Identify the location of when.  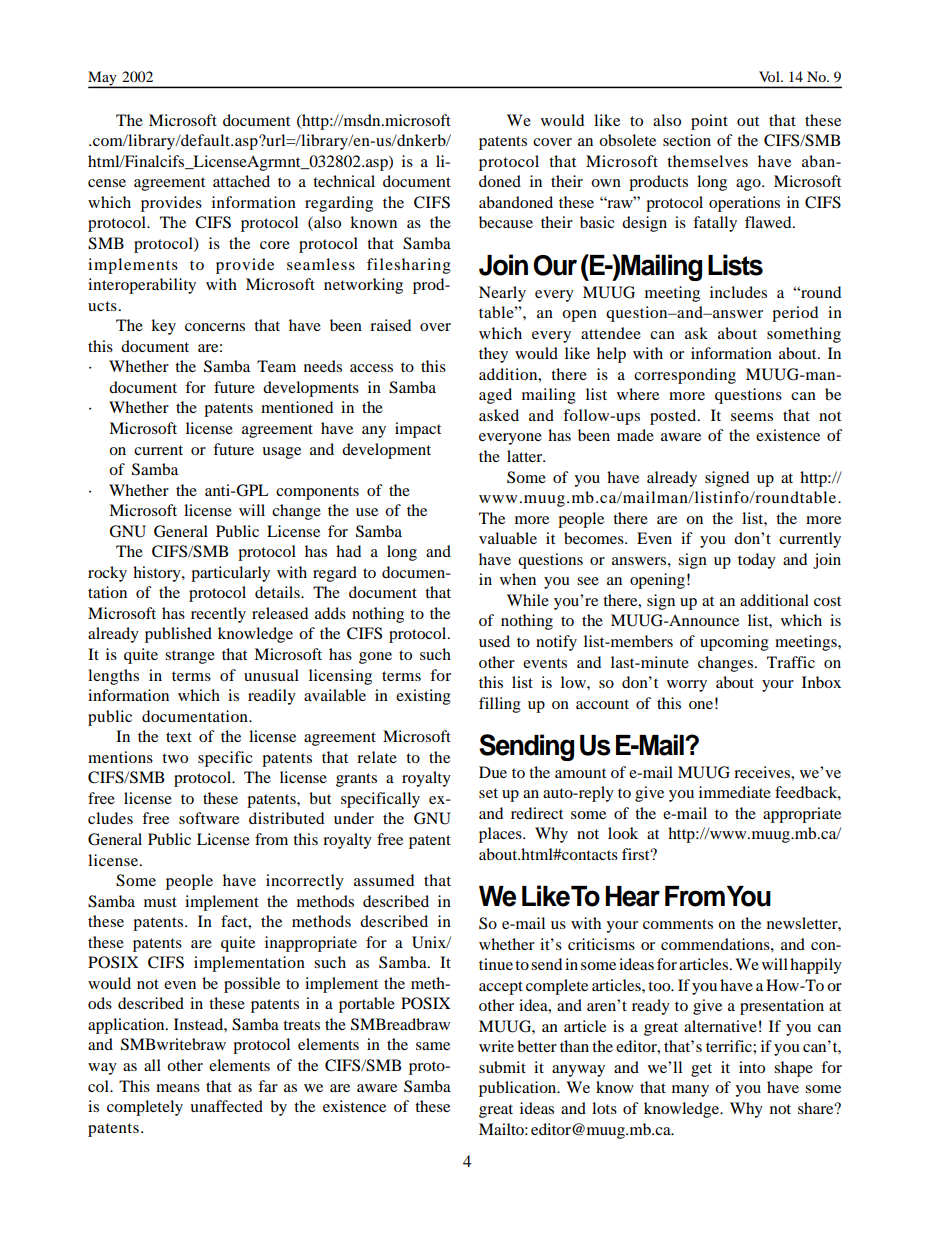
(518, 579).
